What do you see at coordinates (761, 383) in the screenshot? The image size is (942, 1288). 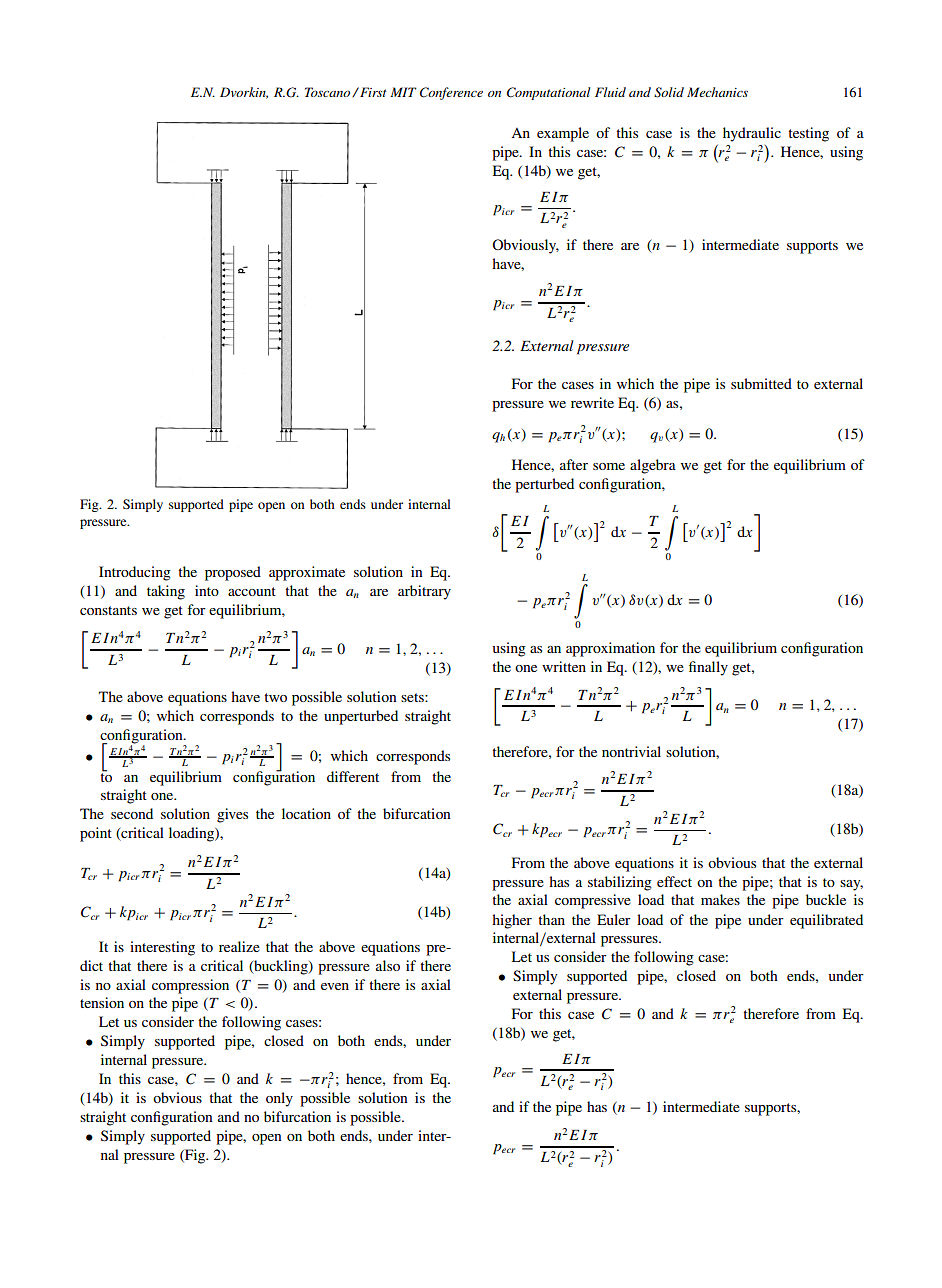 I see `submitted` at bounding box center [761, 383].
